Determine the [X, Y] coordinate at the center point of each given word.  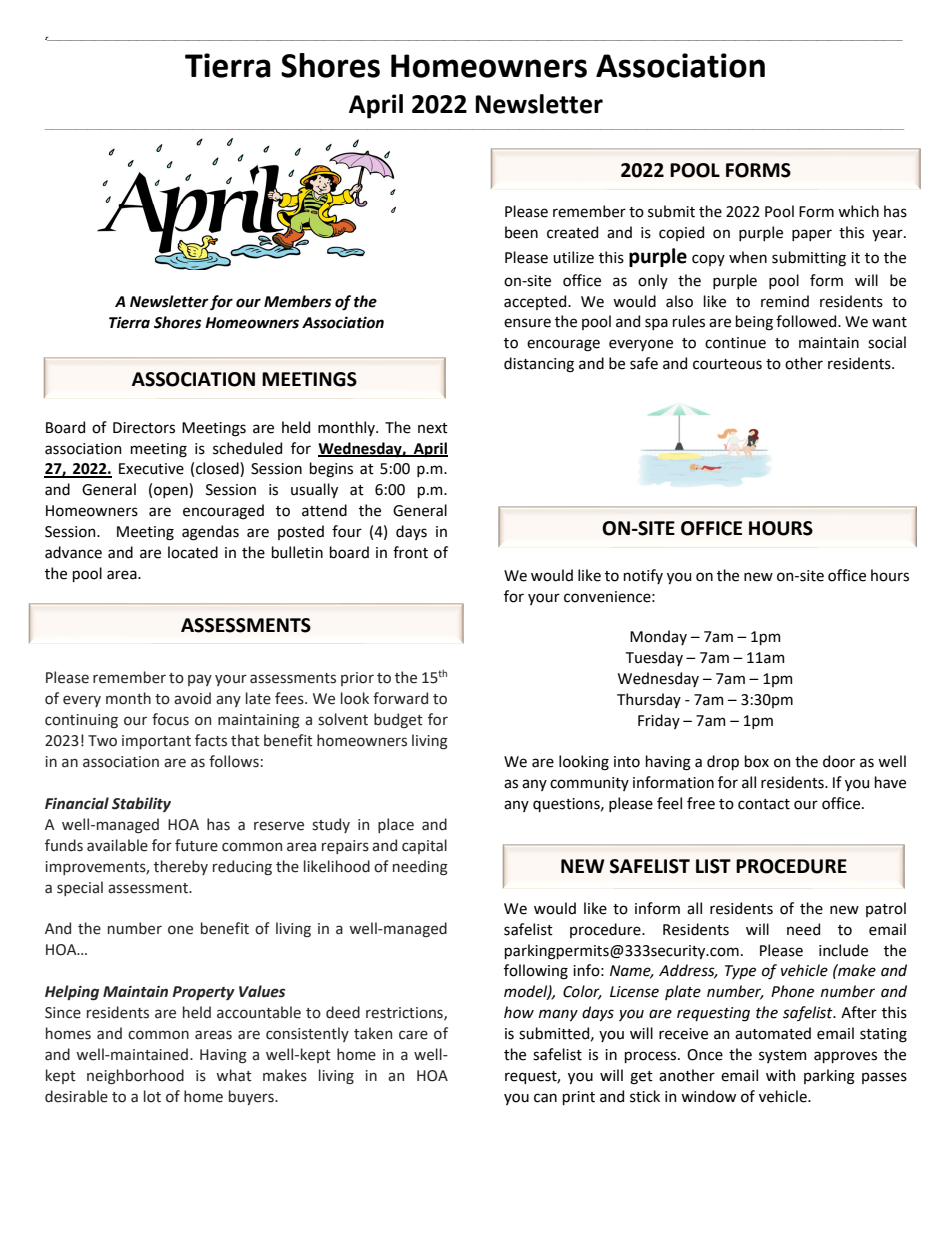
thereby [181, 867]
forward [400, 698]
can [545, 1098]
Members [297, 301]
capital [424, 846]
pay [200, 680]
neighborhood [135, 1076]
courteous [727, 364]
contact [764, 804]
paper [812, 235]
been [521, 232]
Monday [658, 637]
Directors [144, 428]
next [433, 428]
